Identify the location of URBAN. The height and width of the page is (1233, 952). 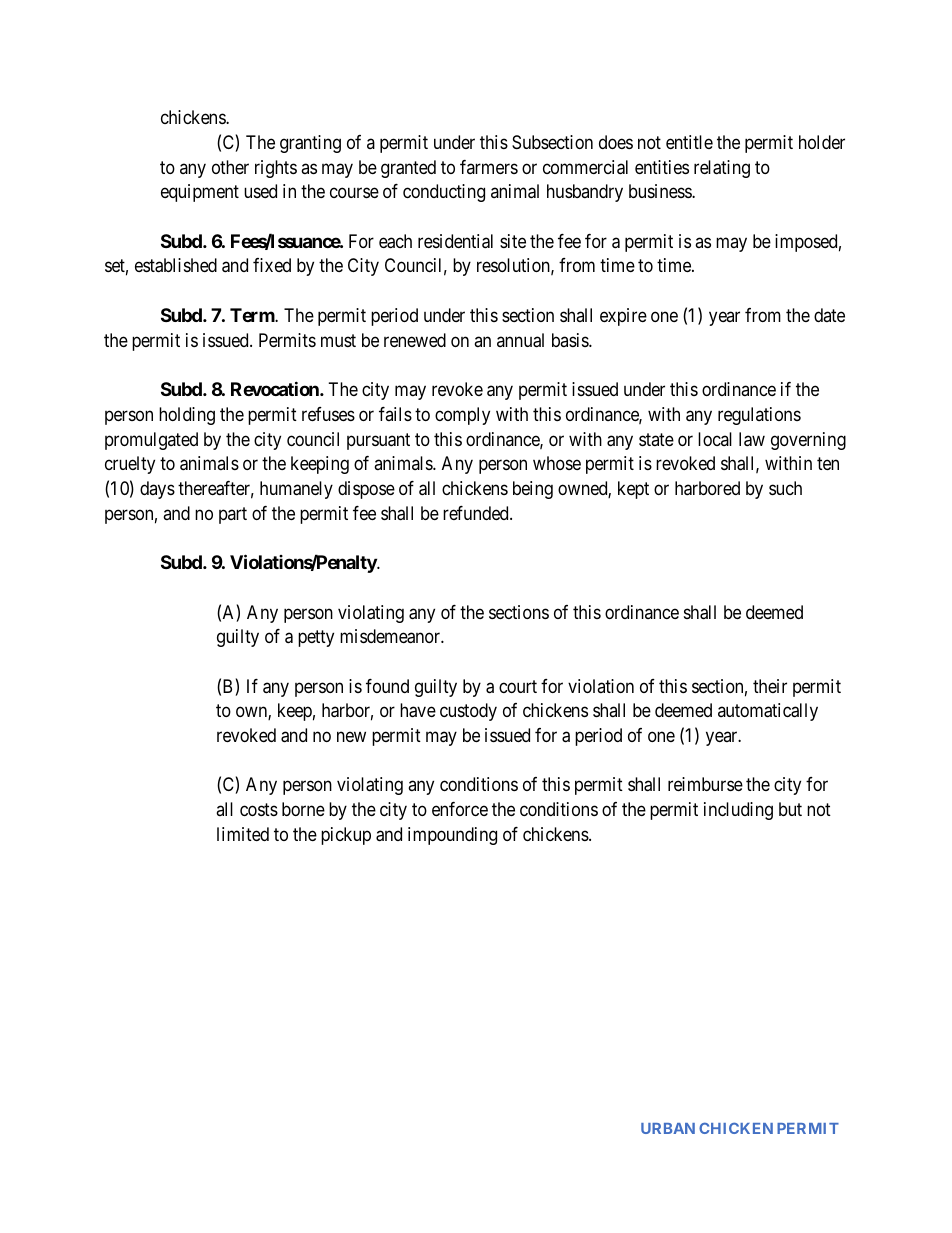
(668, 1128).
